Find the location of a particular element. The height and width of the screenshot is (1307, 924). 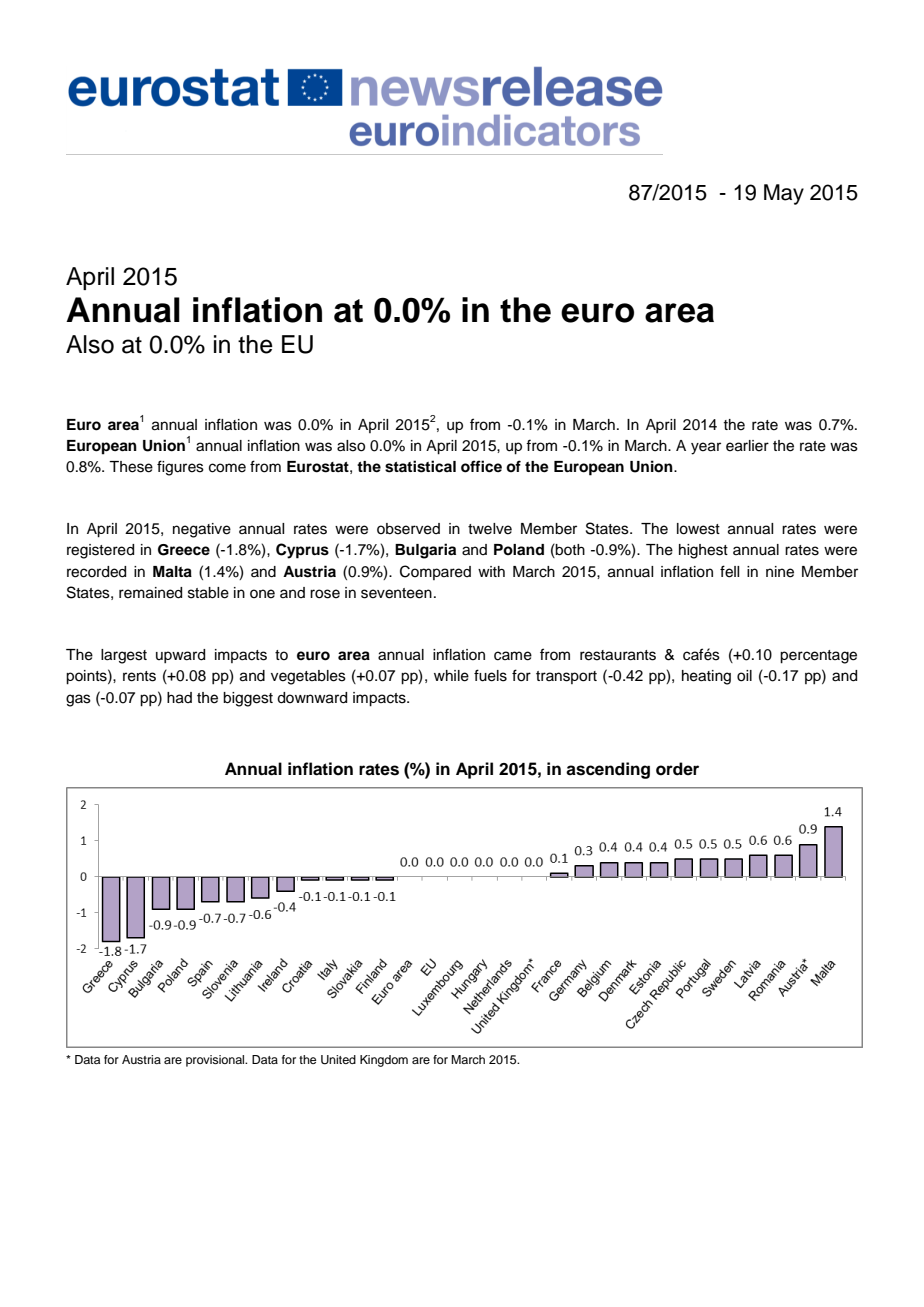

figures is located at coordinates (180, 468).
